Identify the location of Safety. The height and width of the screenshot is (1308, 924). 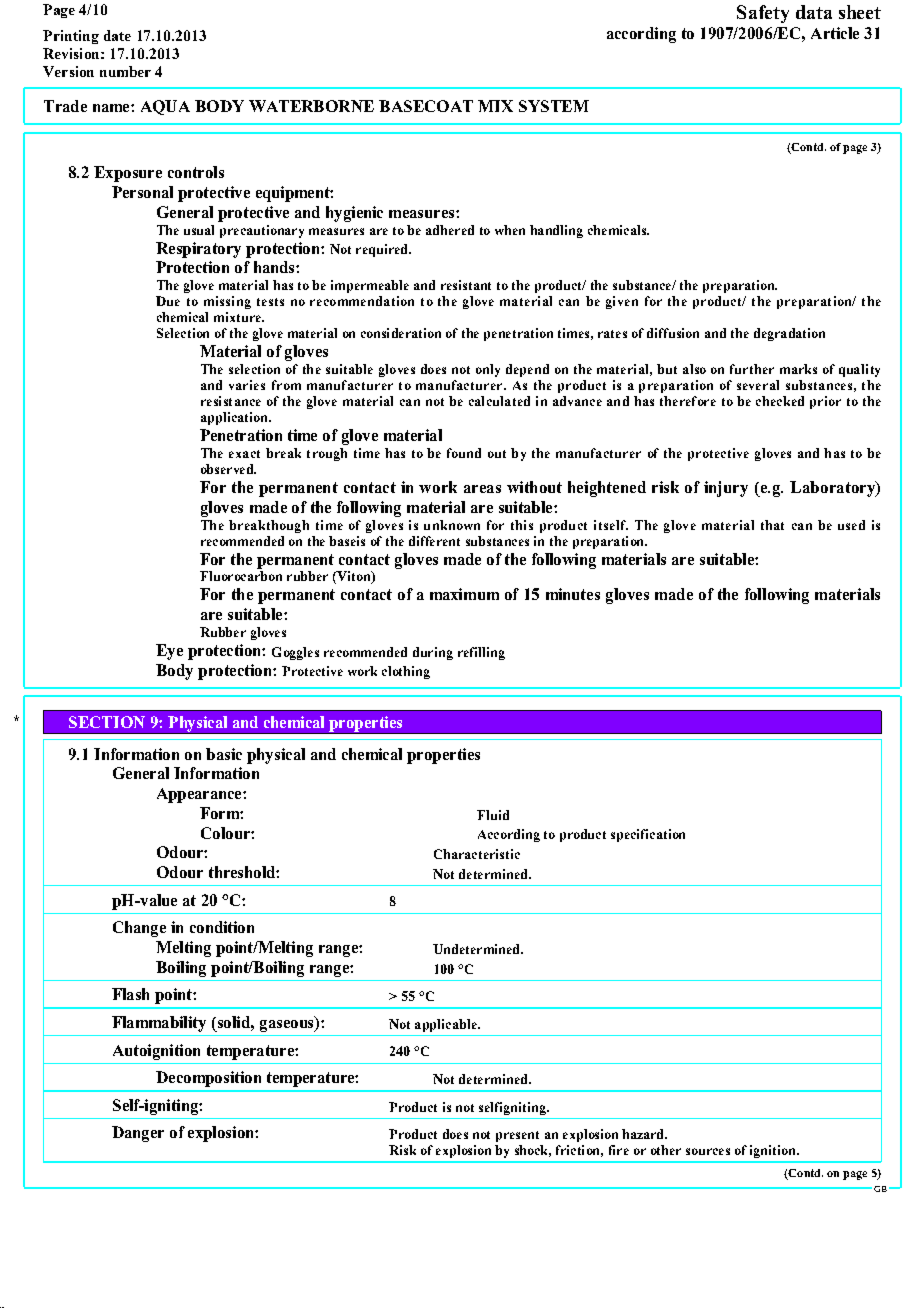
(763, 14).
